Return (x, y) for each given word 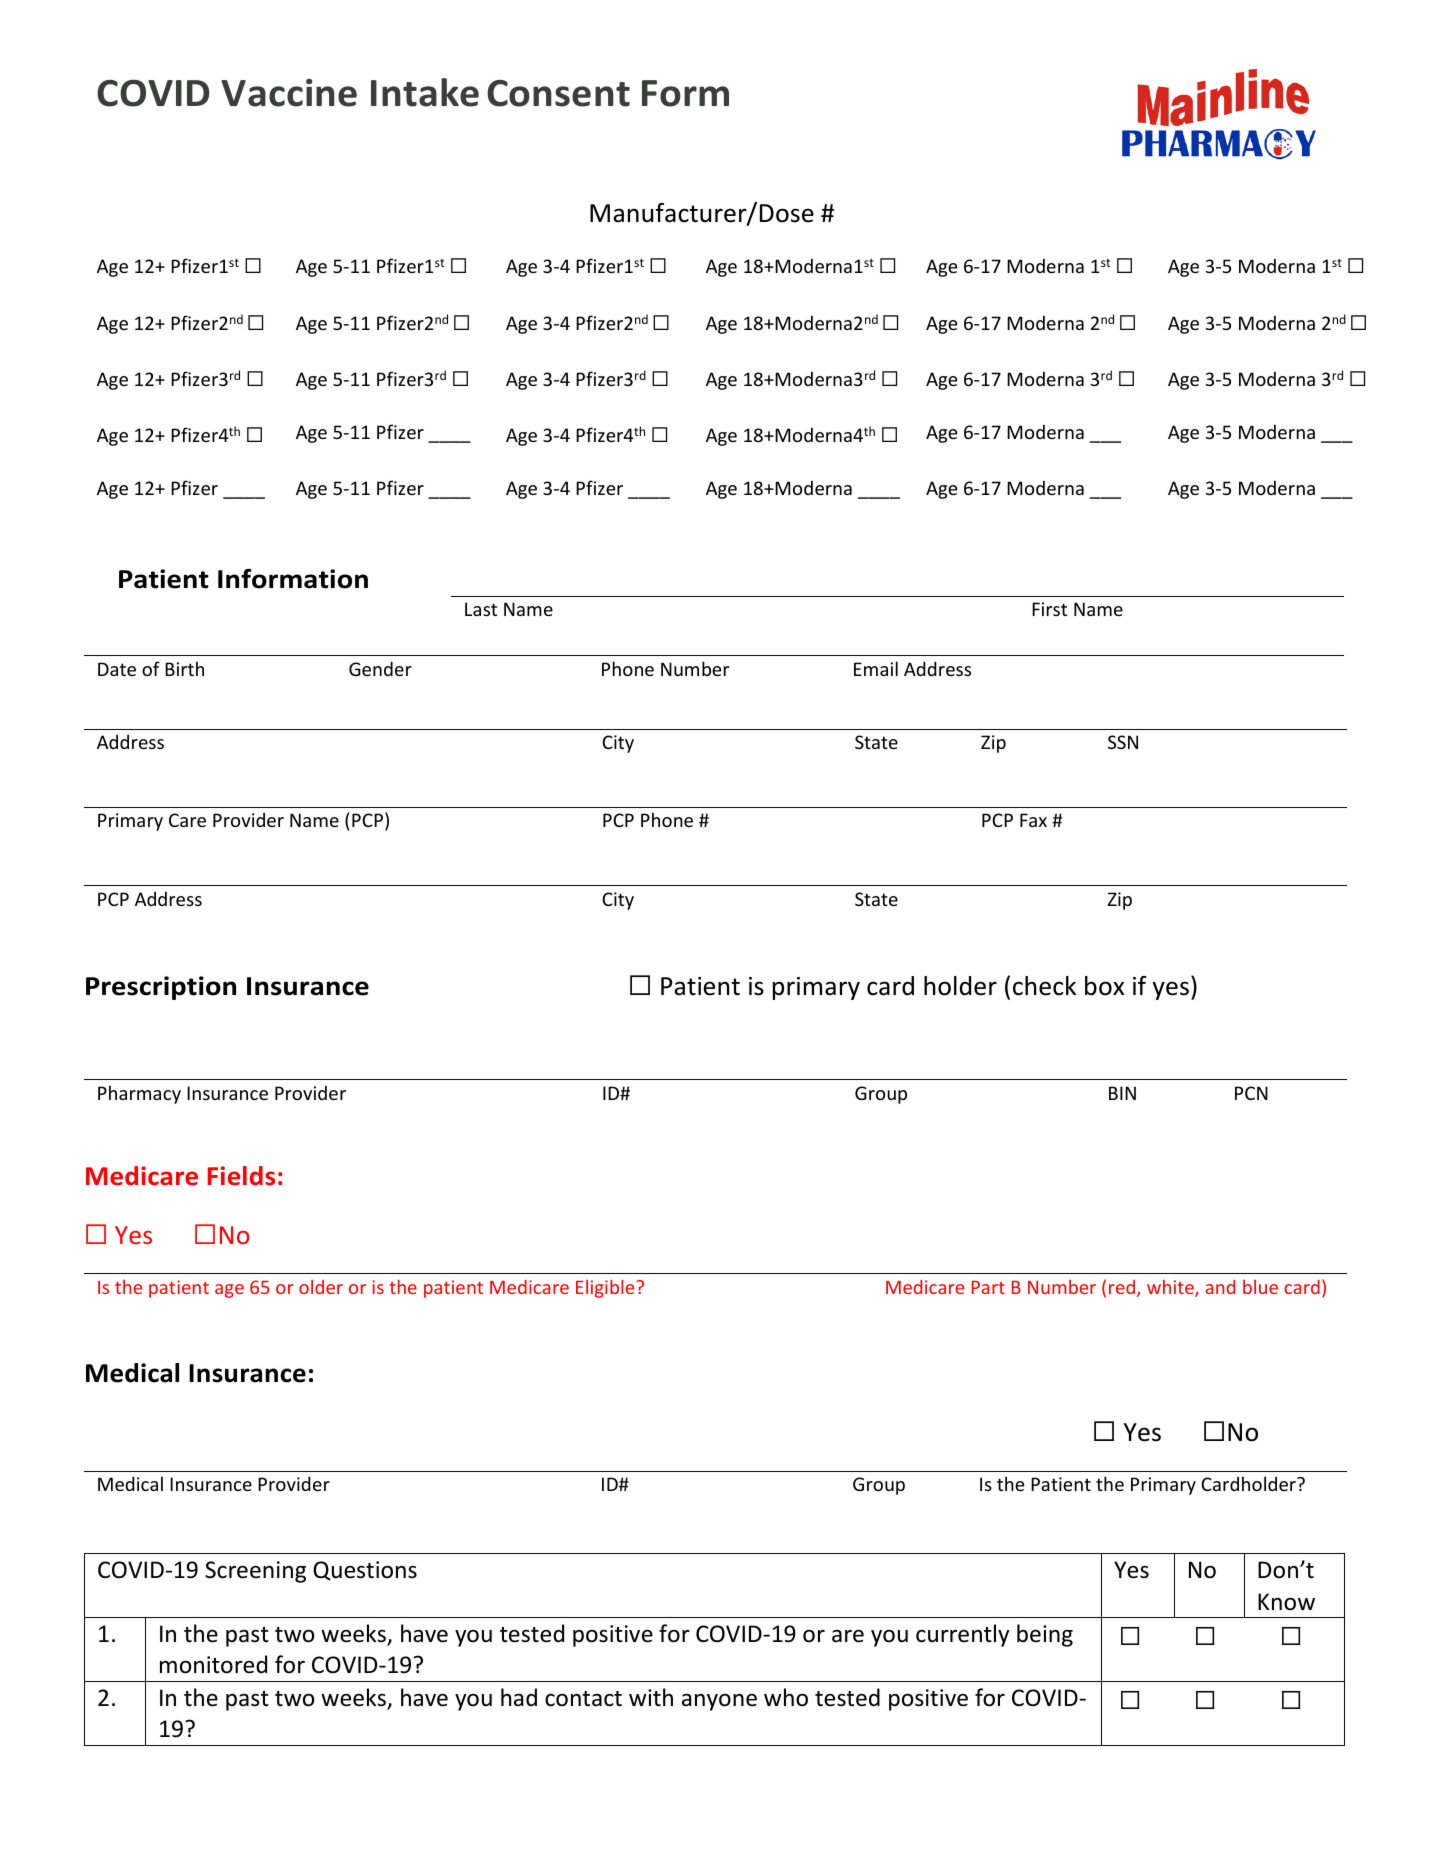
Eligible (606, 1289)
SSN (1123, 742)
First (1049, 609)
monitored (213, 1664)
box (1104, 986)
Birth (184, 668)
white (1171, 1288)
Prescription (161, 988)
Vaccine (289, 93)
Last (481, 609)
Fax (1033, 820)
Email (876, 668)
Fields (241, 1176)
